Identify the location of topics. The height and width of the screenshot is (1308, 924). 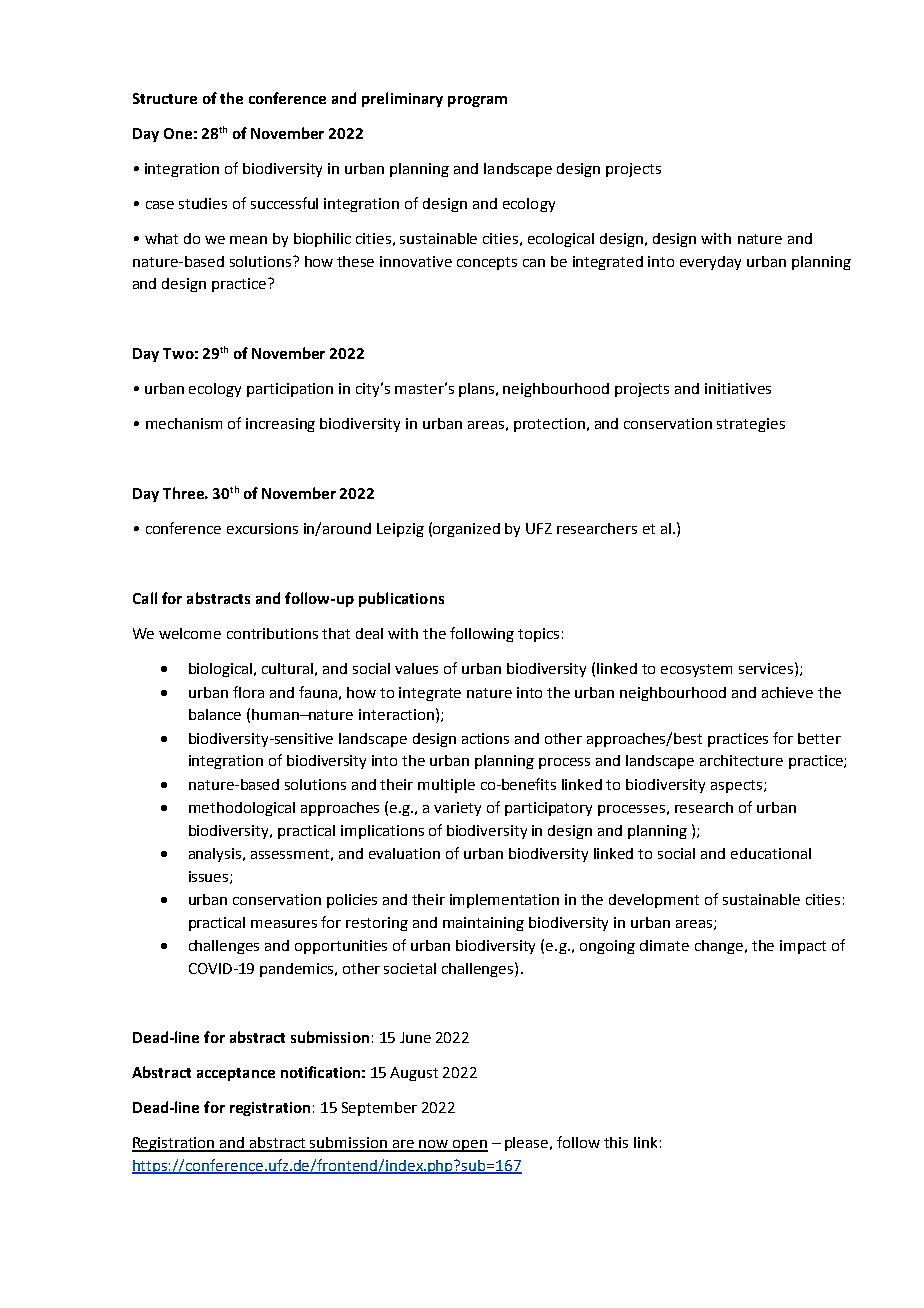
(538, 635).
